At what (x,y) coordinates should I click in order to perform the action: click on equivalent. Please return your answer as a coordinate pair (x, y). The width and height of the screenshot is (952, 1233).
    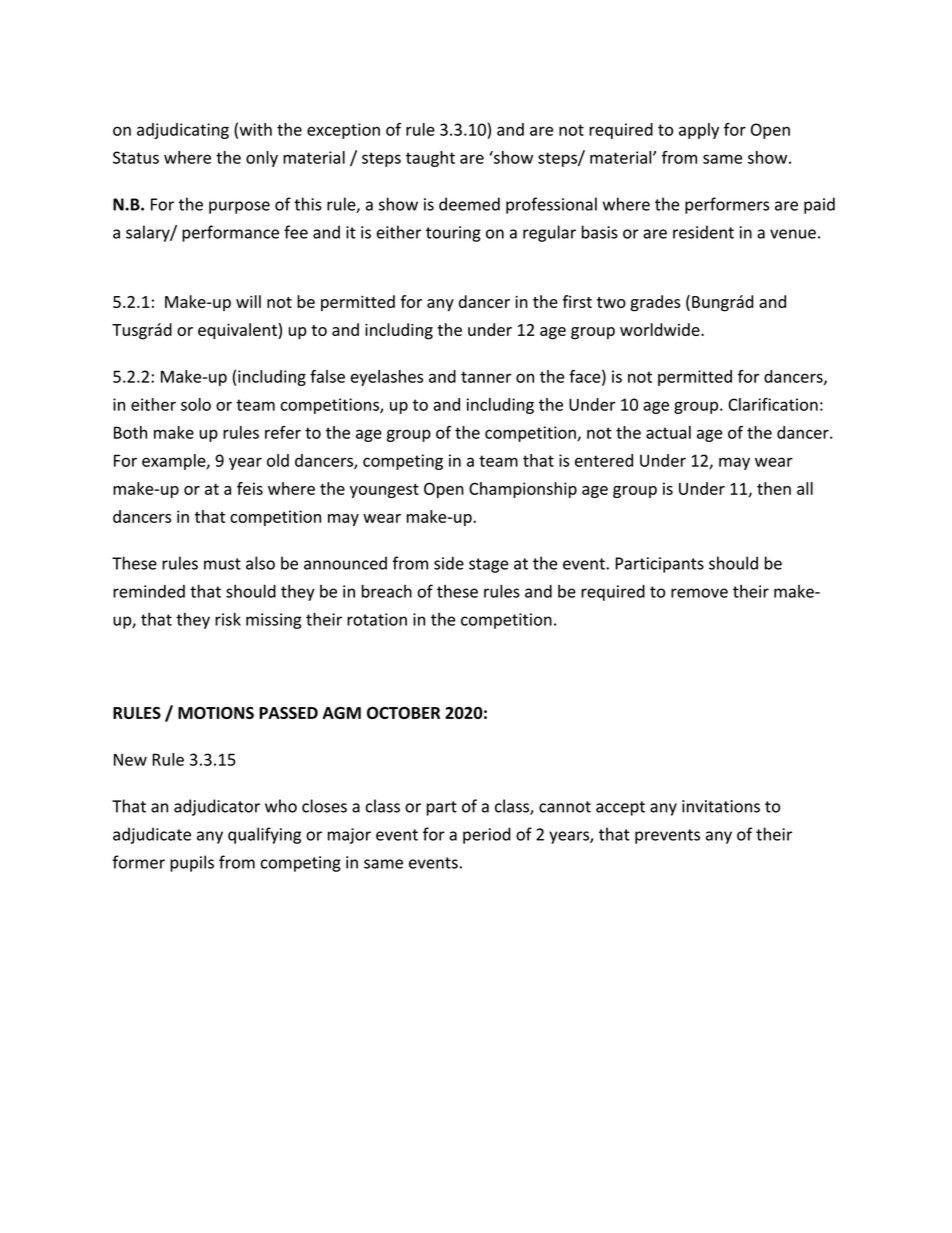
    Looking at the image, I should click on (237, 331).
